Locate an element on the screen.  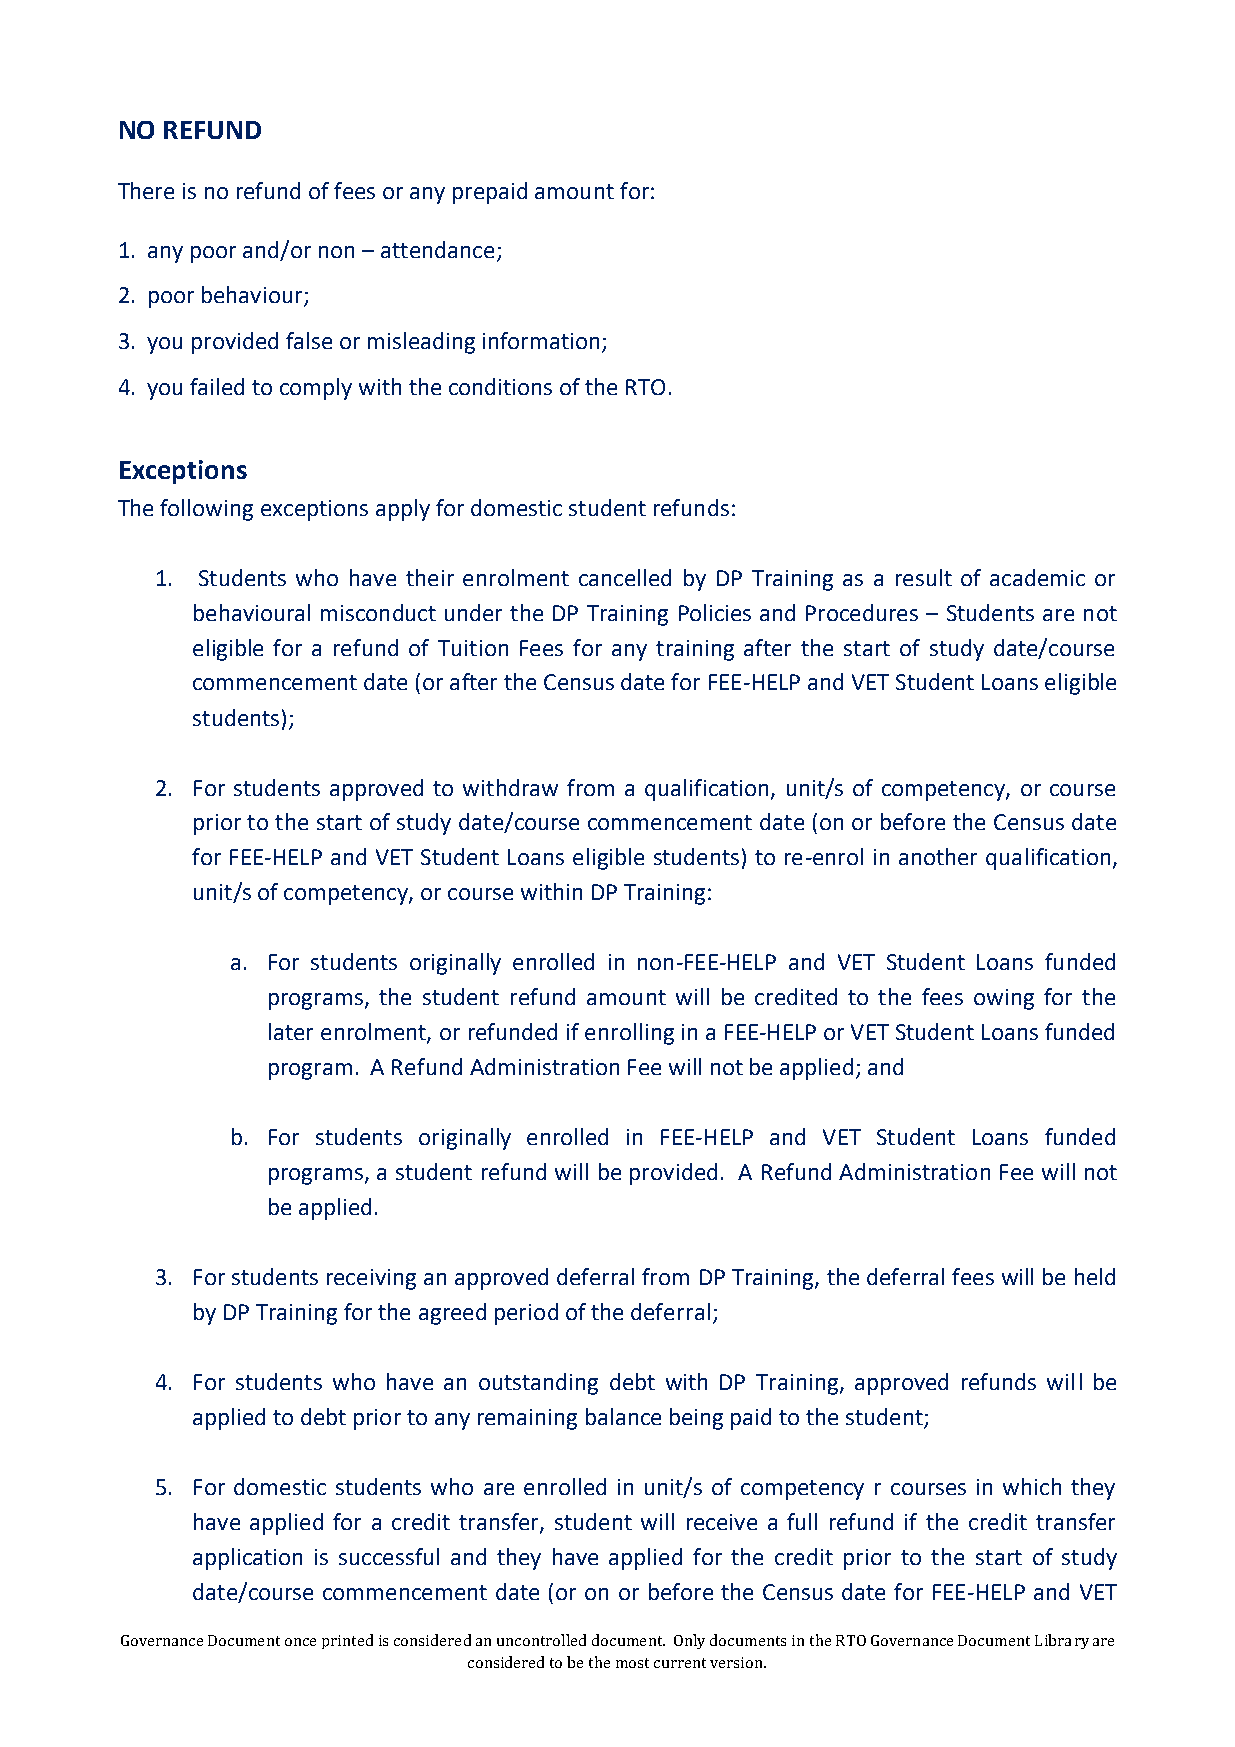
academic is located at coordinates (1037, 577).
